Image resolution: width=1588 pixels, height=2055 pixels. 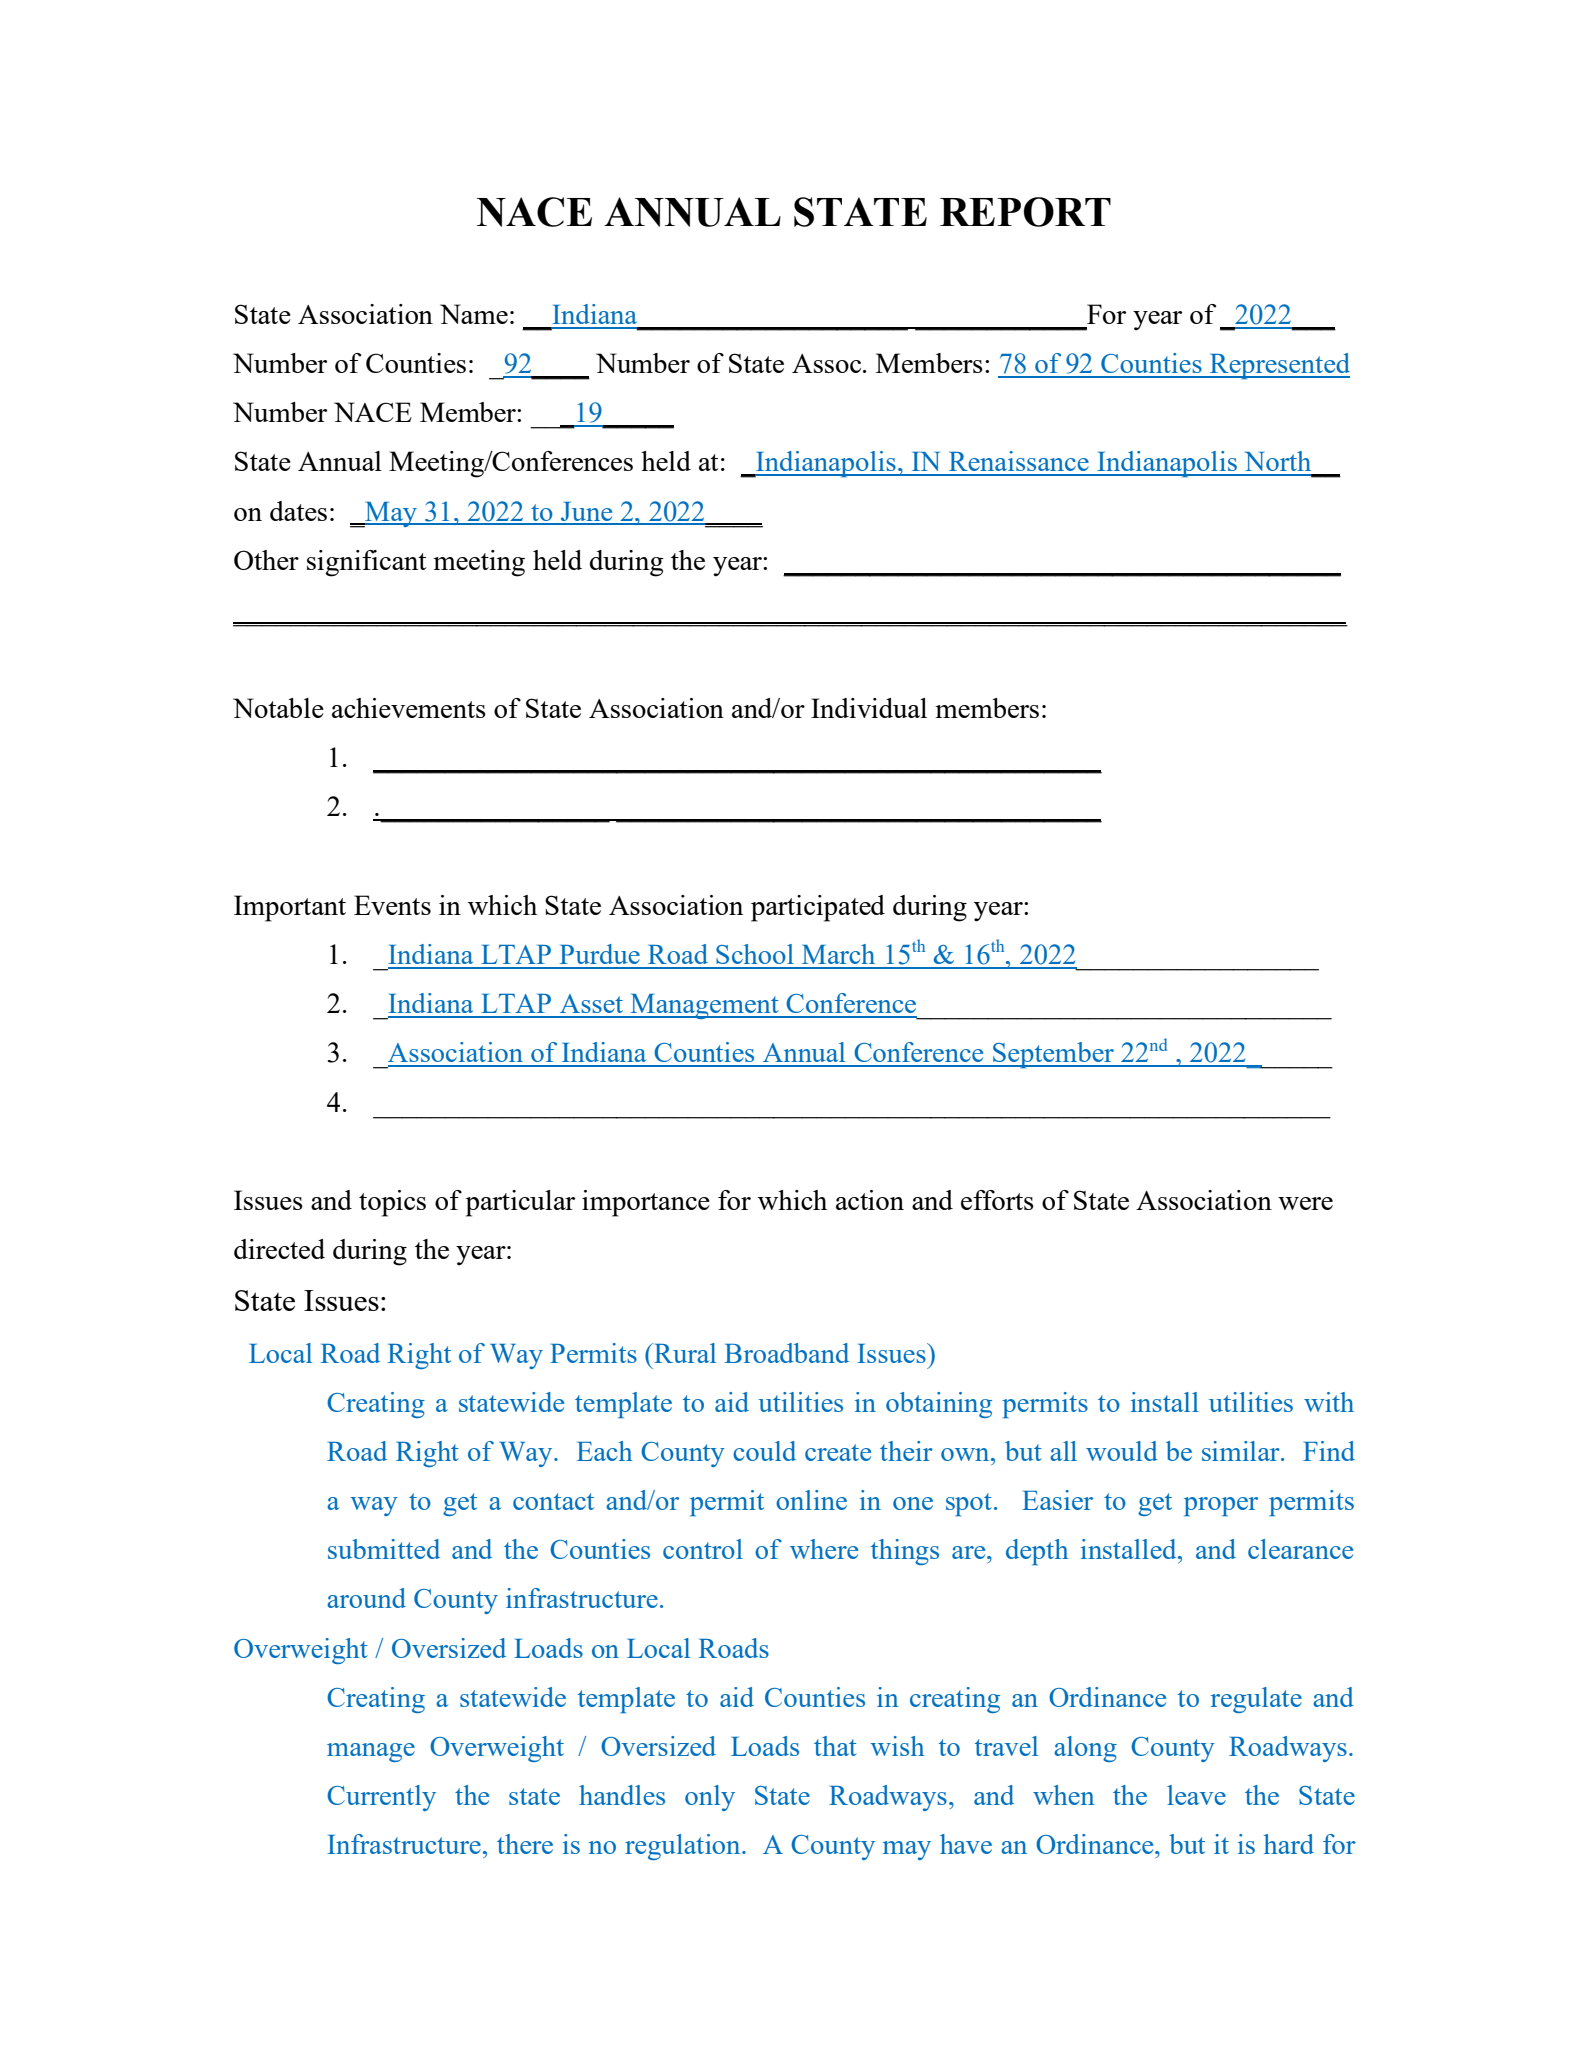 What do you see at coordinates (392, 1203) in the page?
I see `topics` at bounding box center [392, 1203].
